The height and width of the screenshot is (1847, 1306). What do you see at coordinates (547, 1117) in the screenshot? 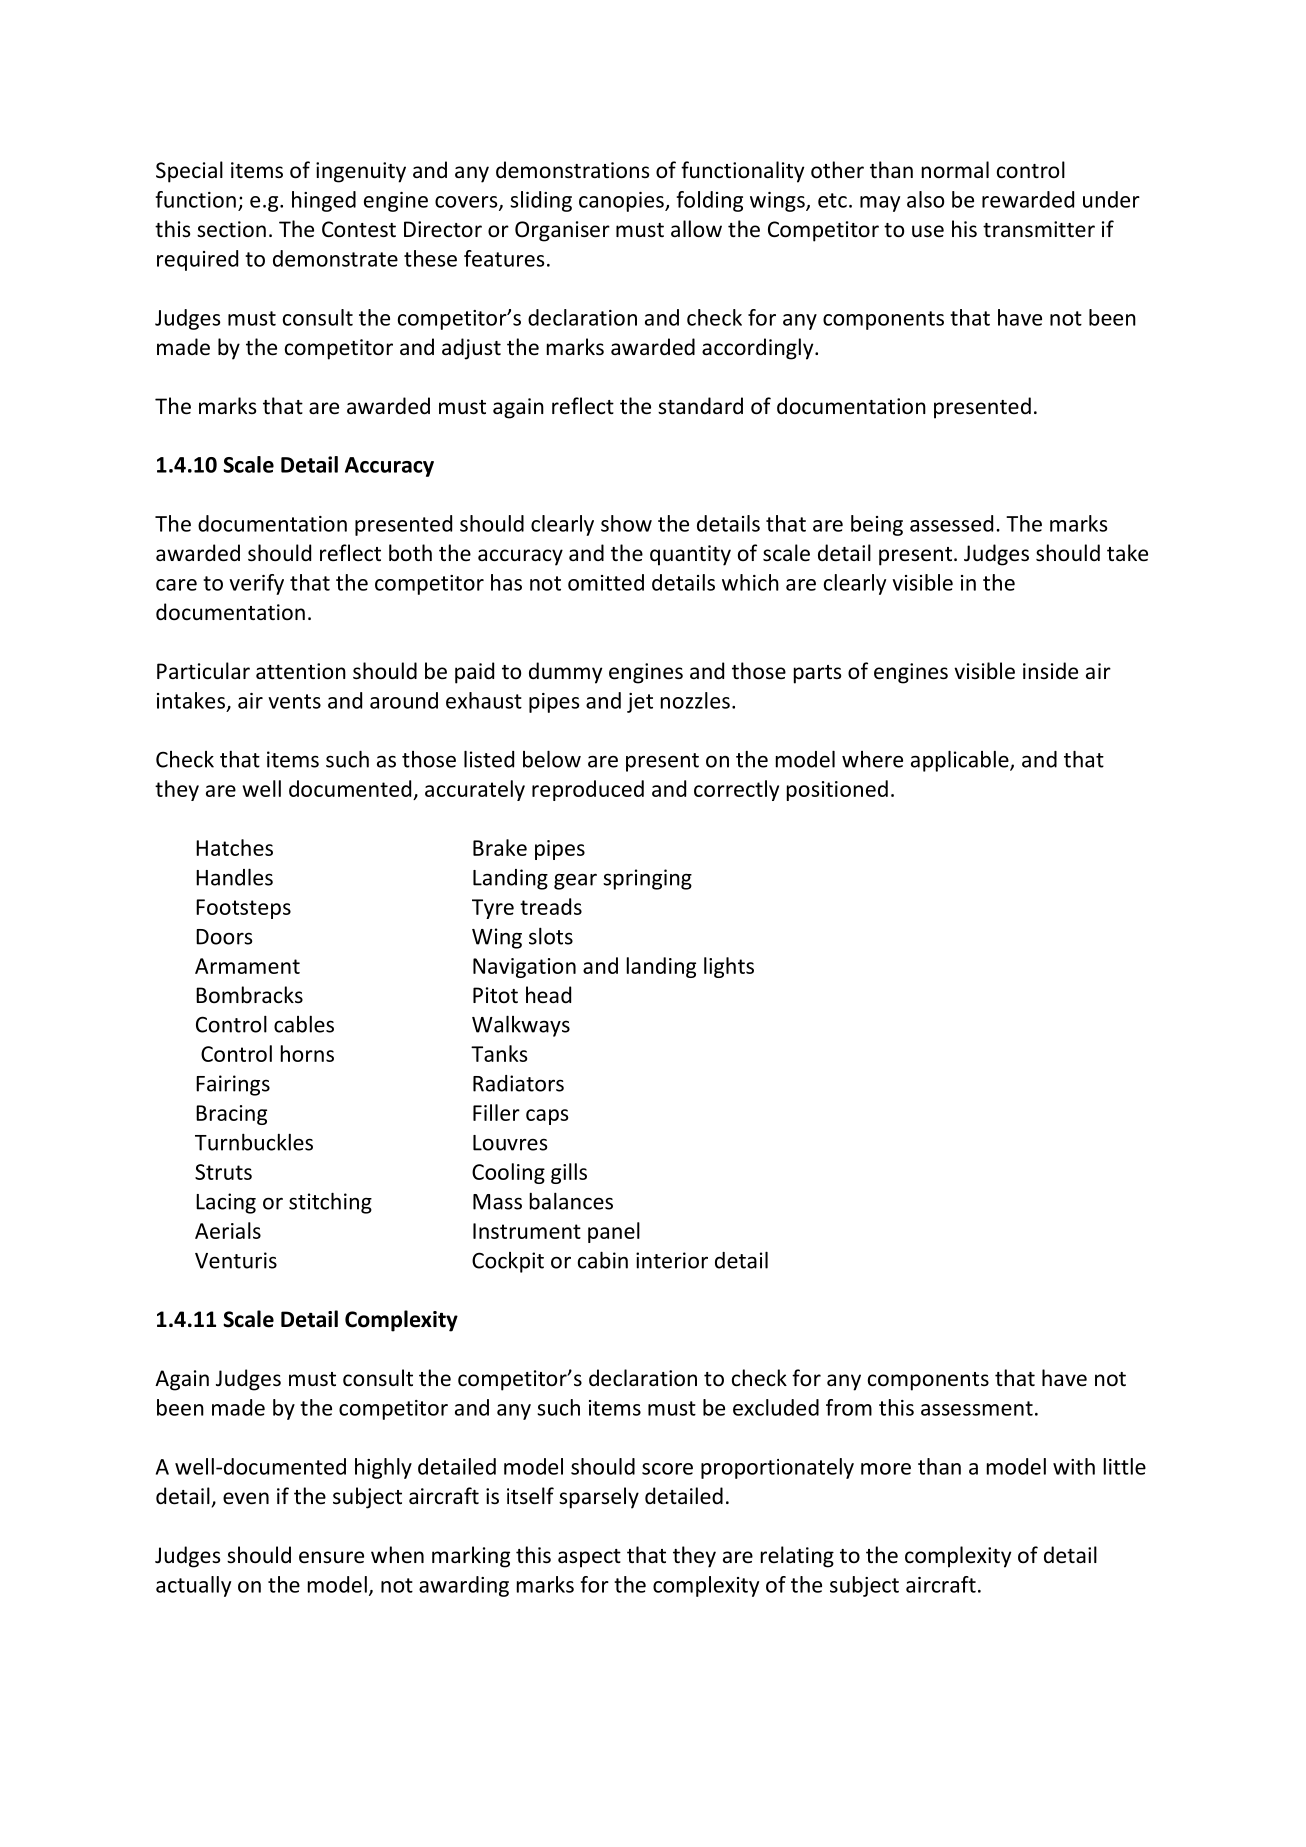
I see `caps` at bounding box center [547, 1117].
